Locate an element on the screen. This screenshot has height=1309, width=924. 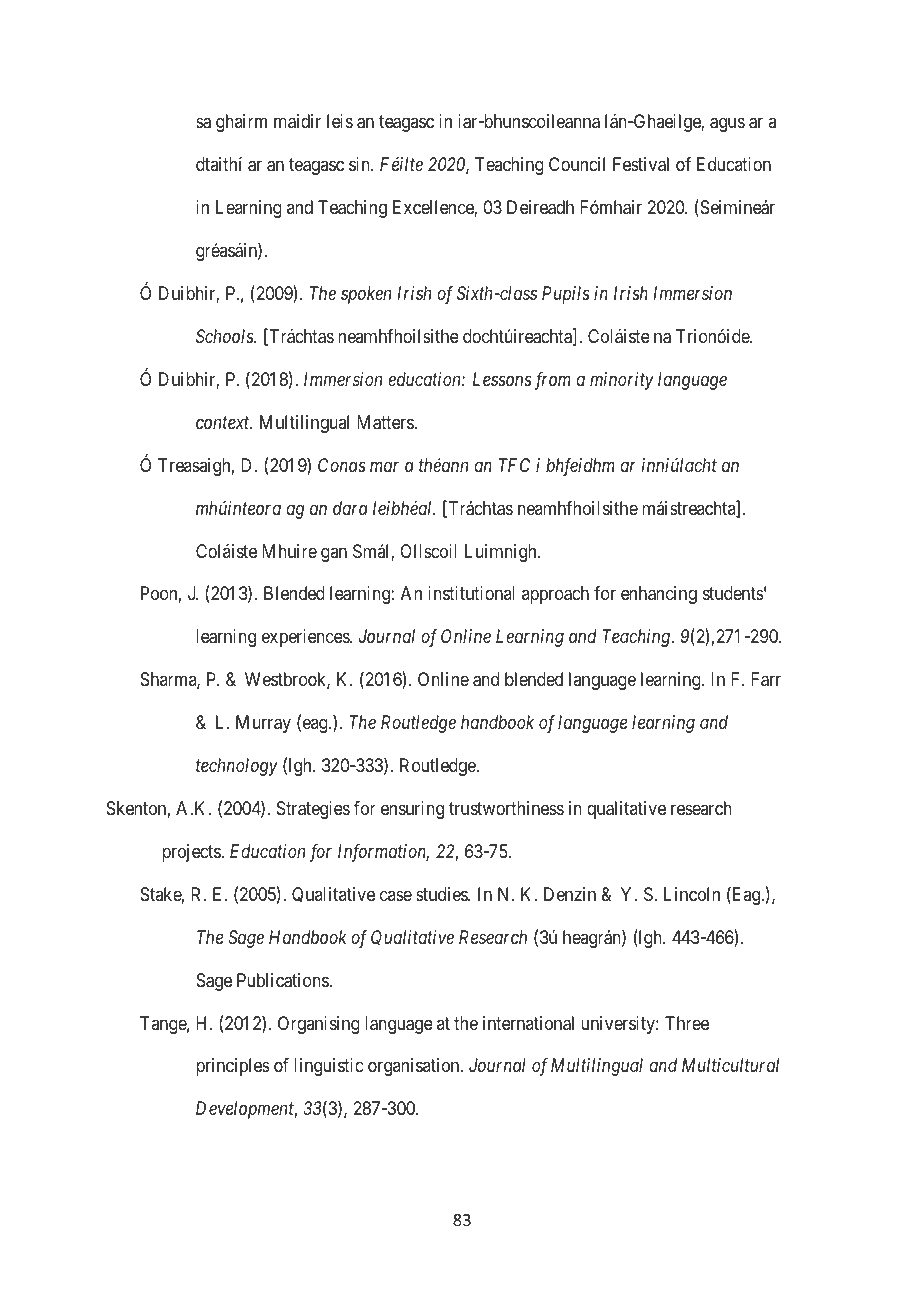
Council is located at coordinates (577, 164).
